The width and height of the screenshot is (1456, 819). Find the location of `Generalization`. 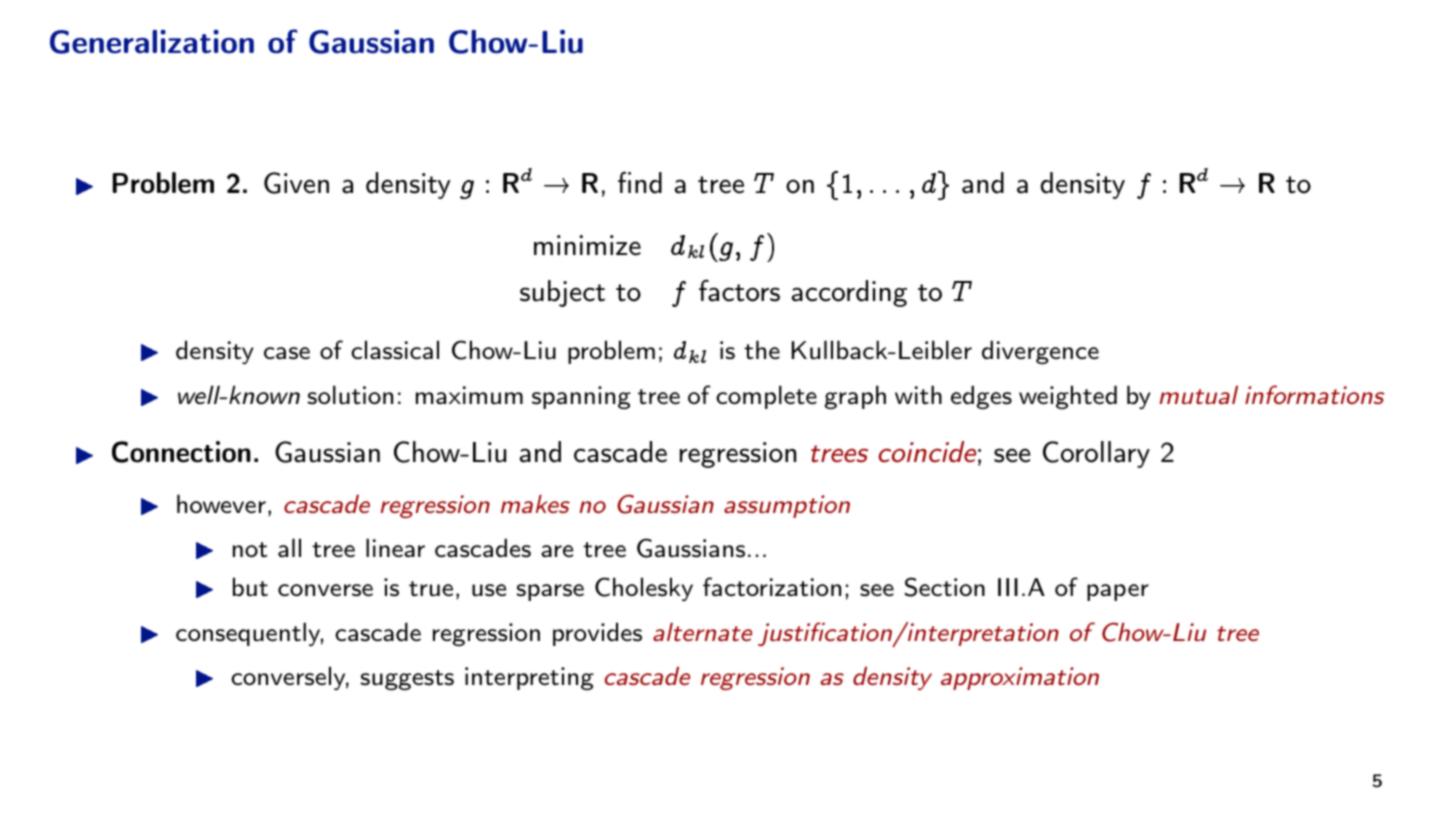

Generalization is located at coordinates (152, 42).
